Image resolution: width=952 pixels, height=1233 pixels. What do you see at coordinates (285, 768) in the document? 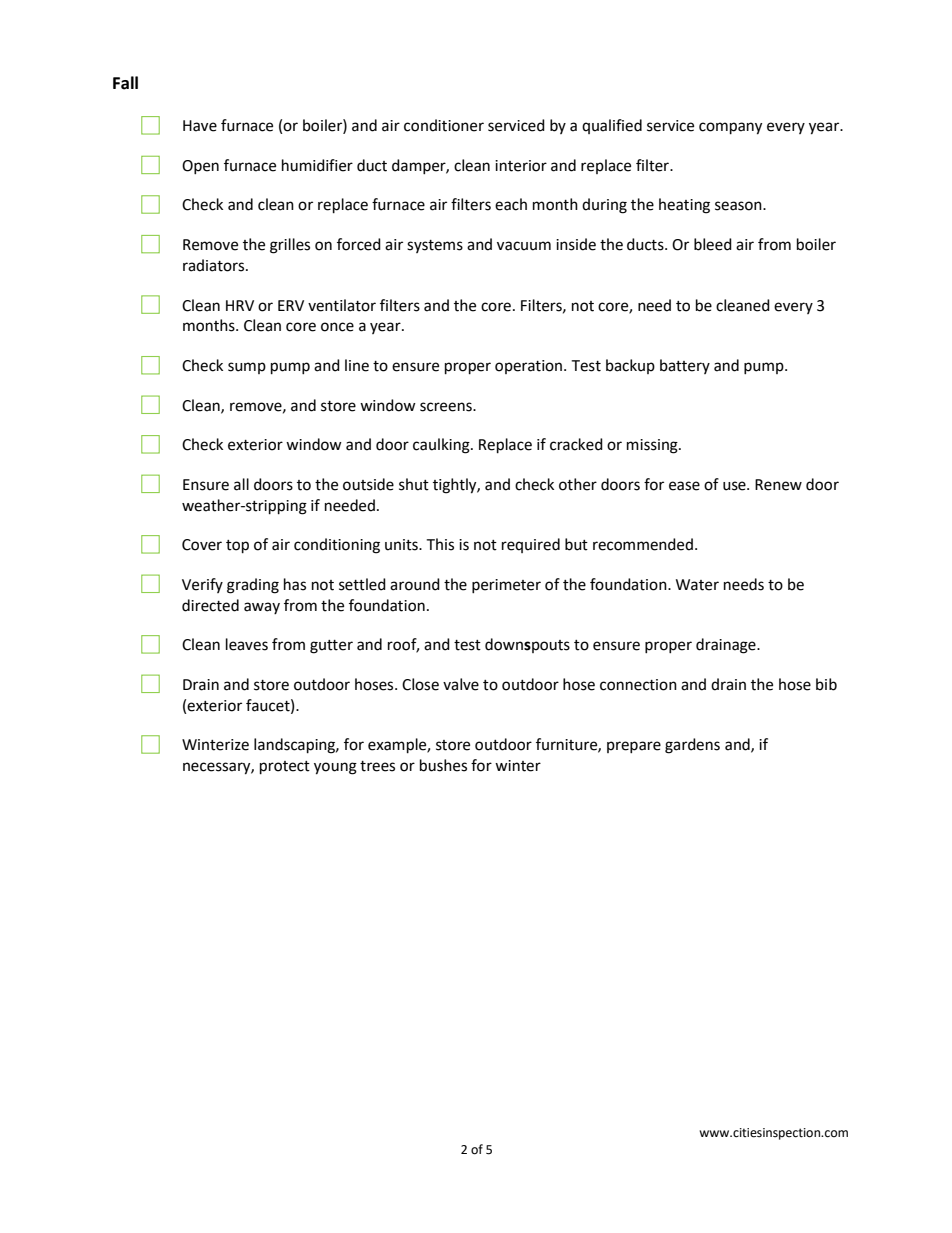
I see `protect` at bounding box center [285, 768].
